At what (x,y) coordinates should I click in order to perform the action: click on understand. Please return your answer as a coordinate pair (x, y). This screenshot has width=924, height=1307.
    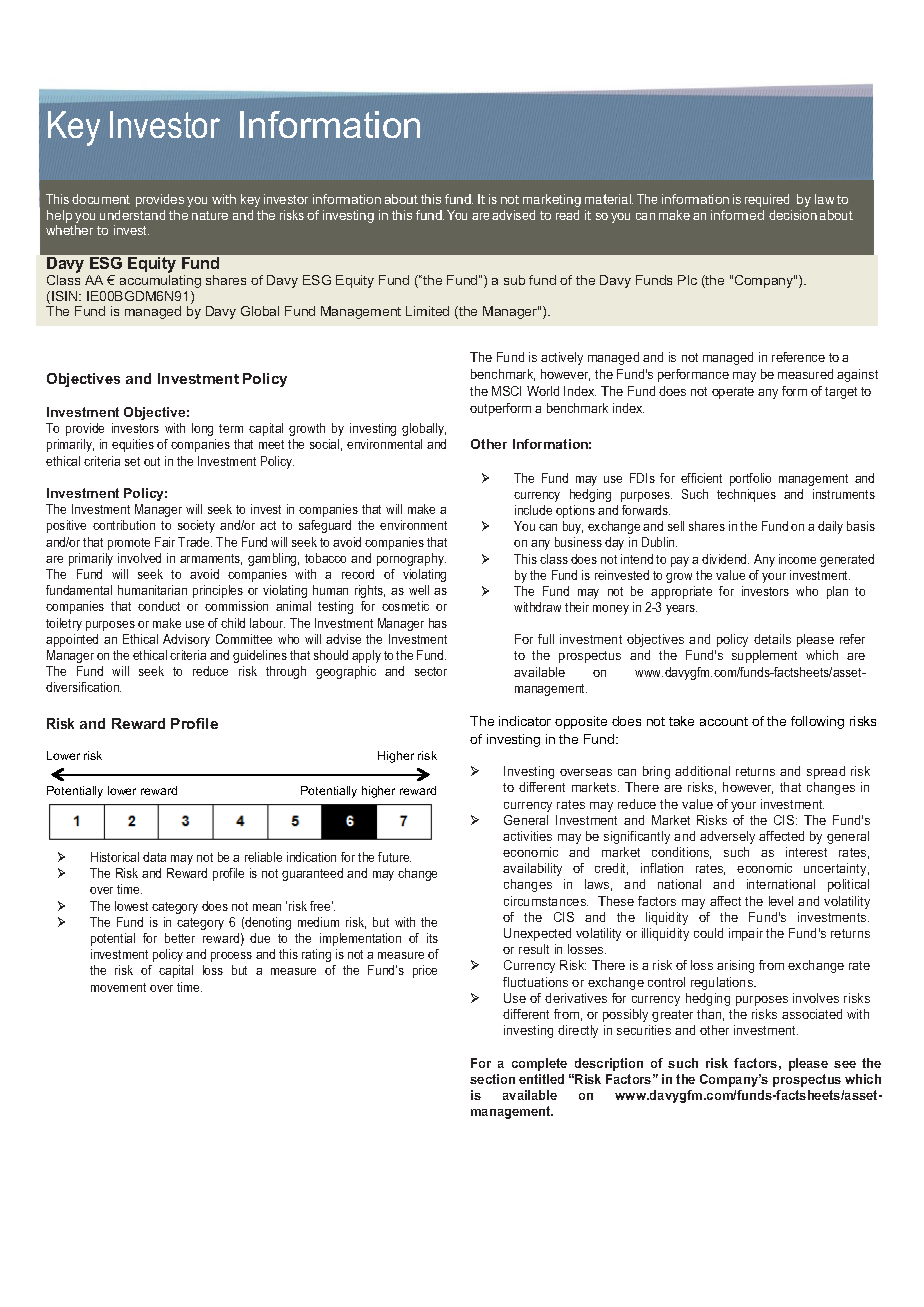
    Looking at the image, I should click on (132, 215).
